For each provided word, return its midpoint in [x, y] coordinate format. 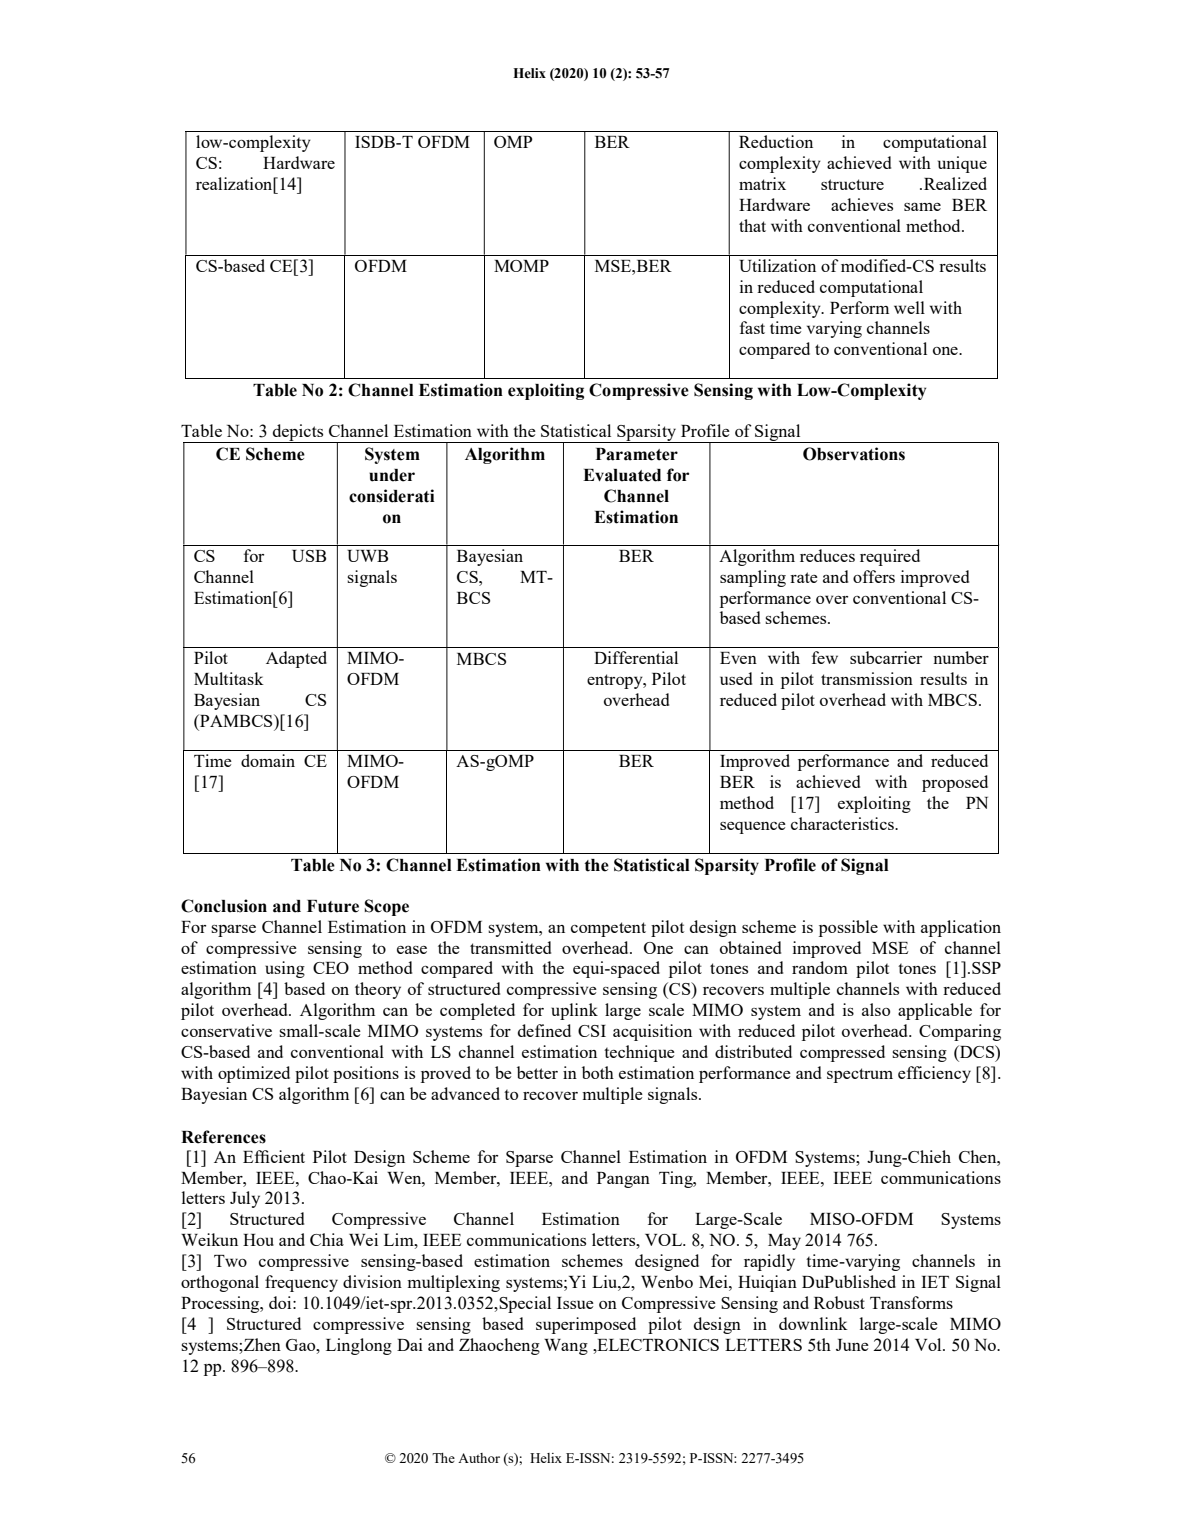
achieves [862, 204]
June [852, 1345]
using [285, 969]
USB [309, 556]
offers [874, 576]
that [752, 225]
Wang [566, 1347]
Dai [410, 1344]
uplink [574, 1011]
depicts [298, 433]
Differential [636, 657]
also [876, 1009]
